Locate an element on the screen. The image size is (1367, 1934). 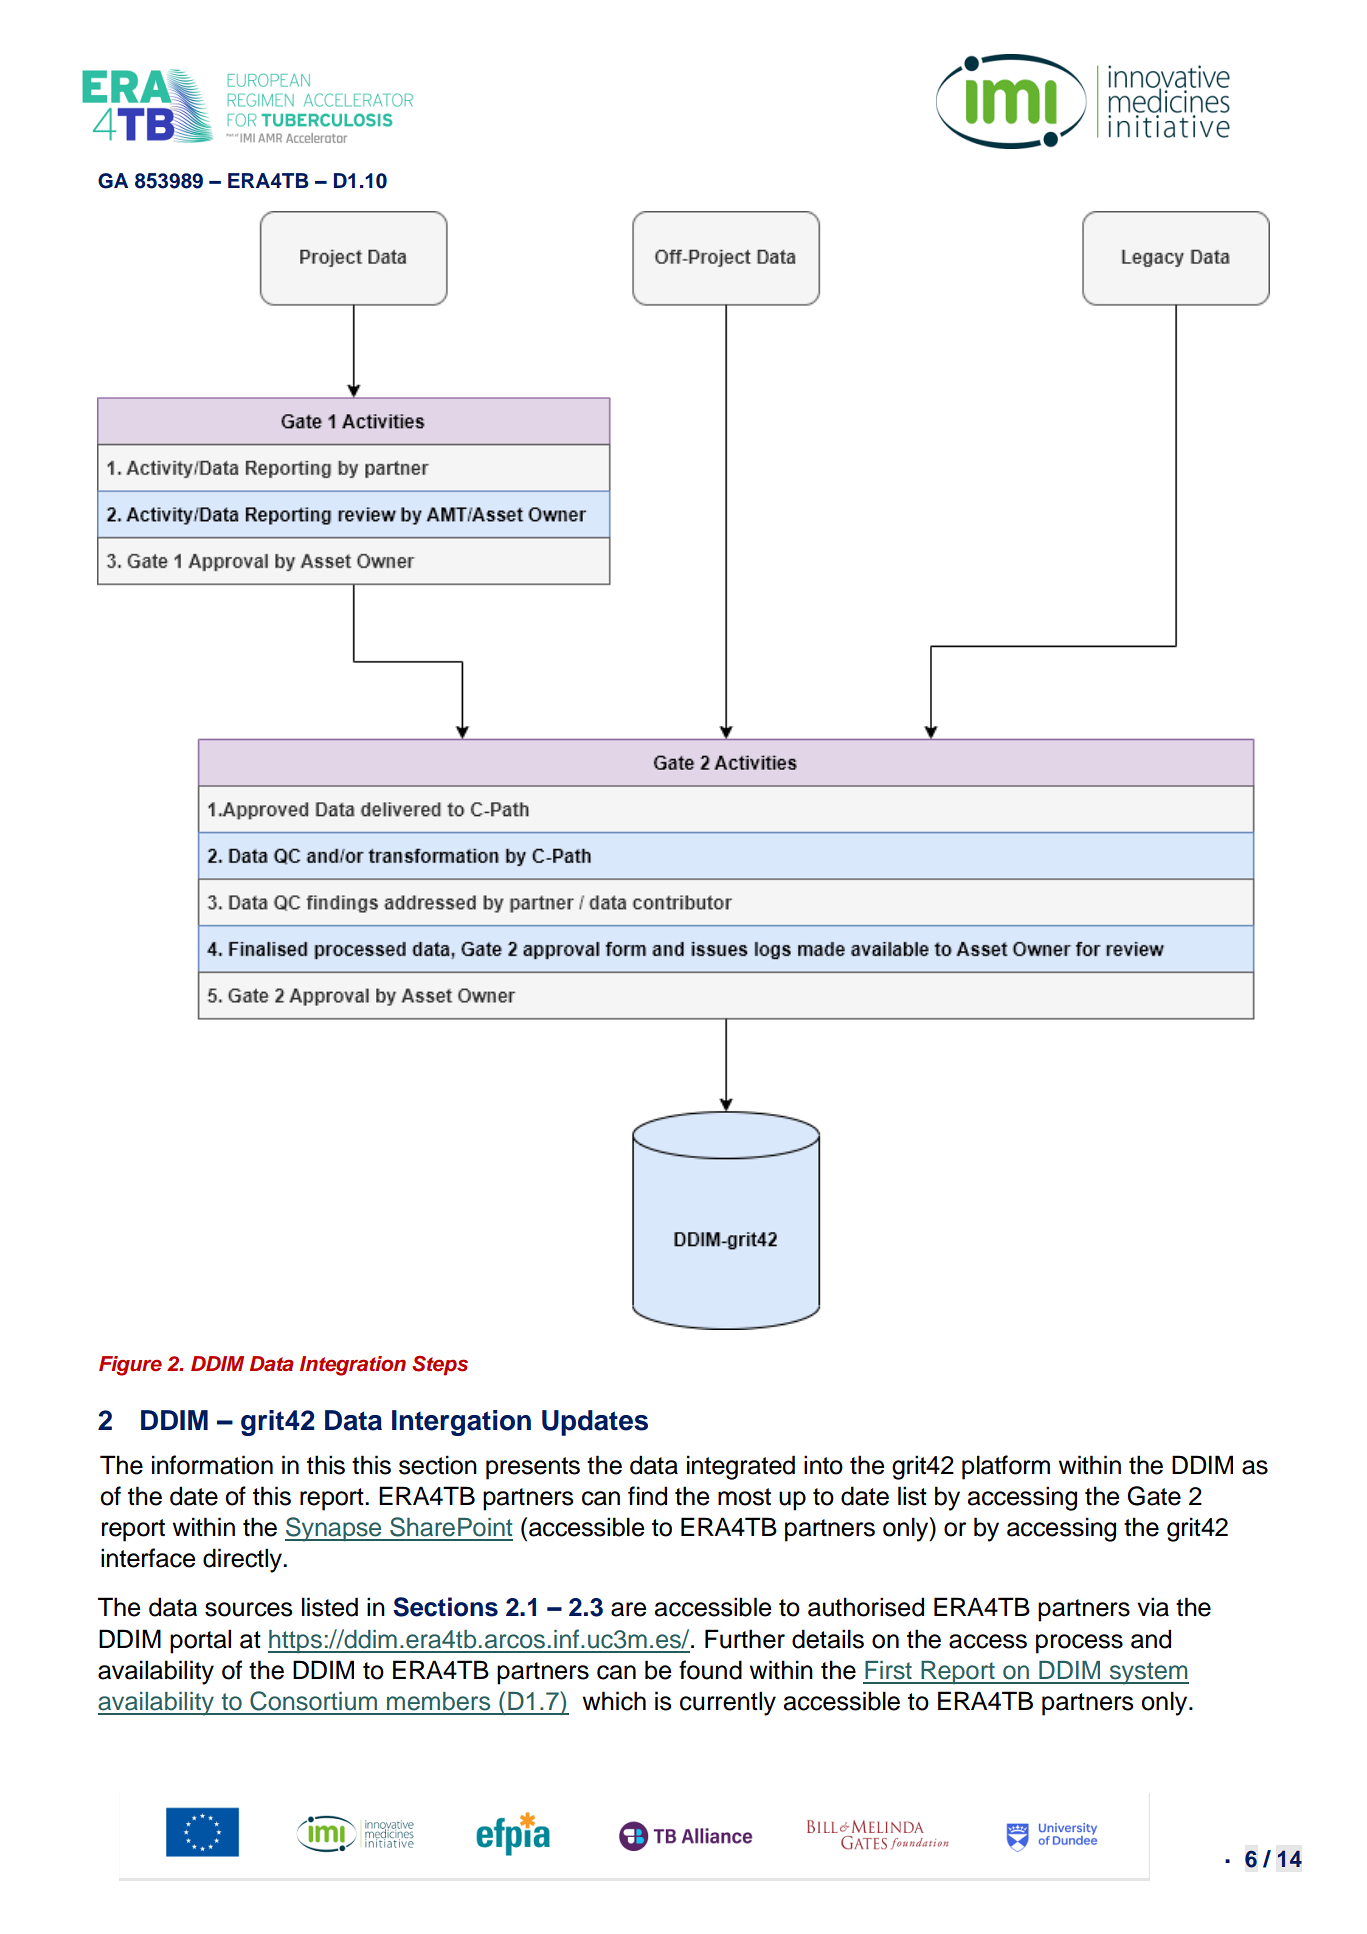
authorised is located at coordinates (866, 1607).
